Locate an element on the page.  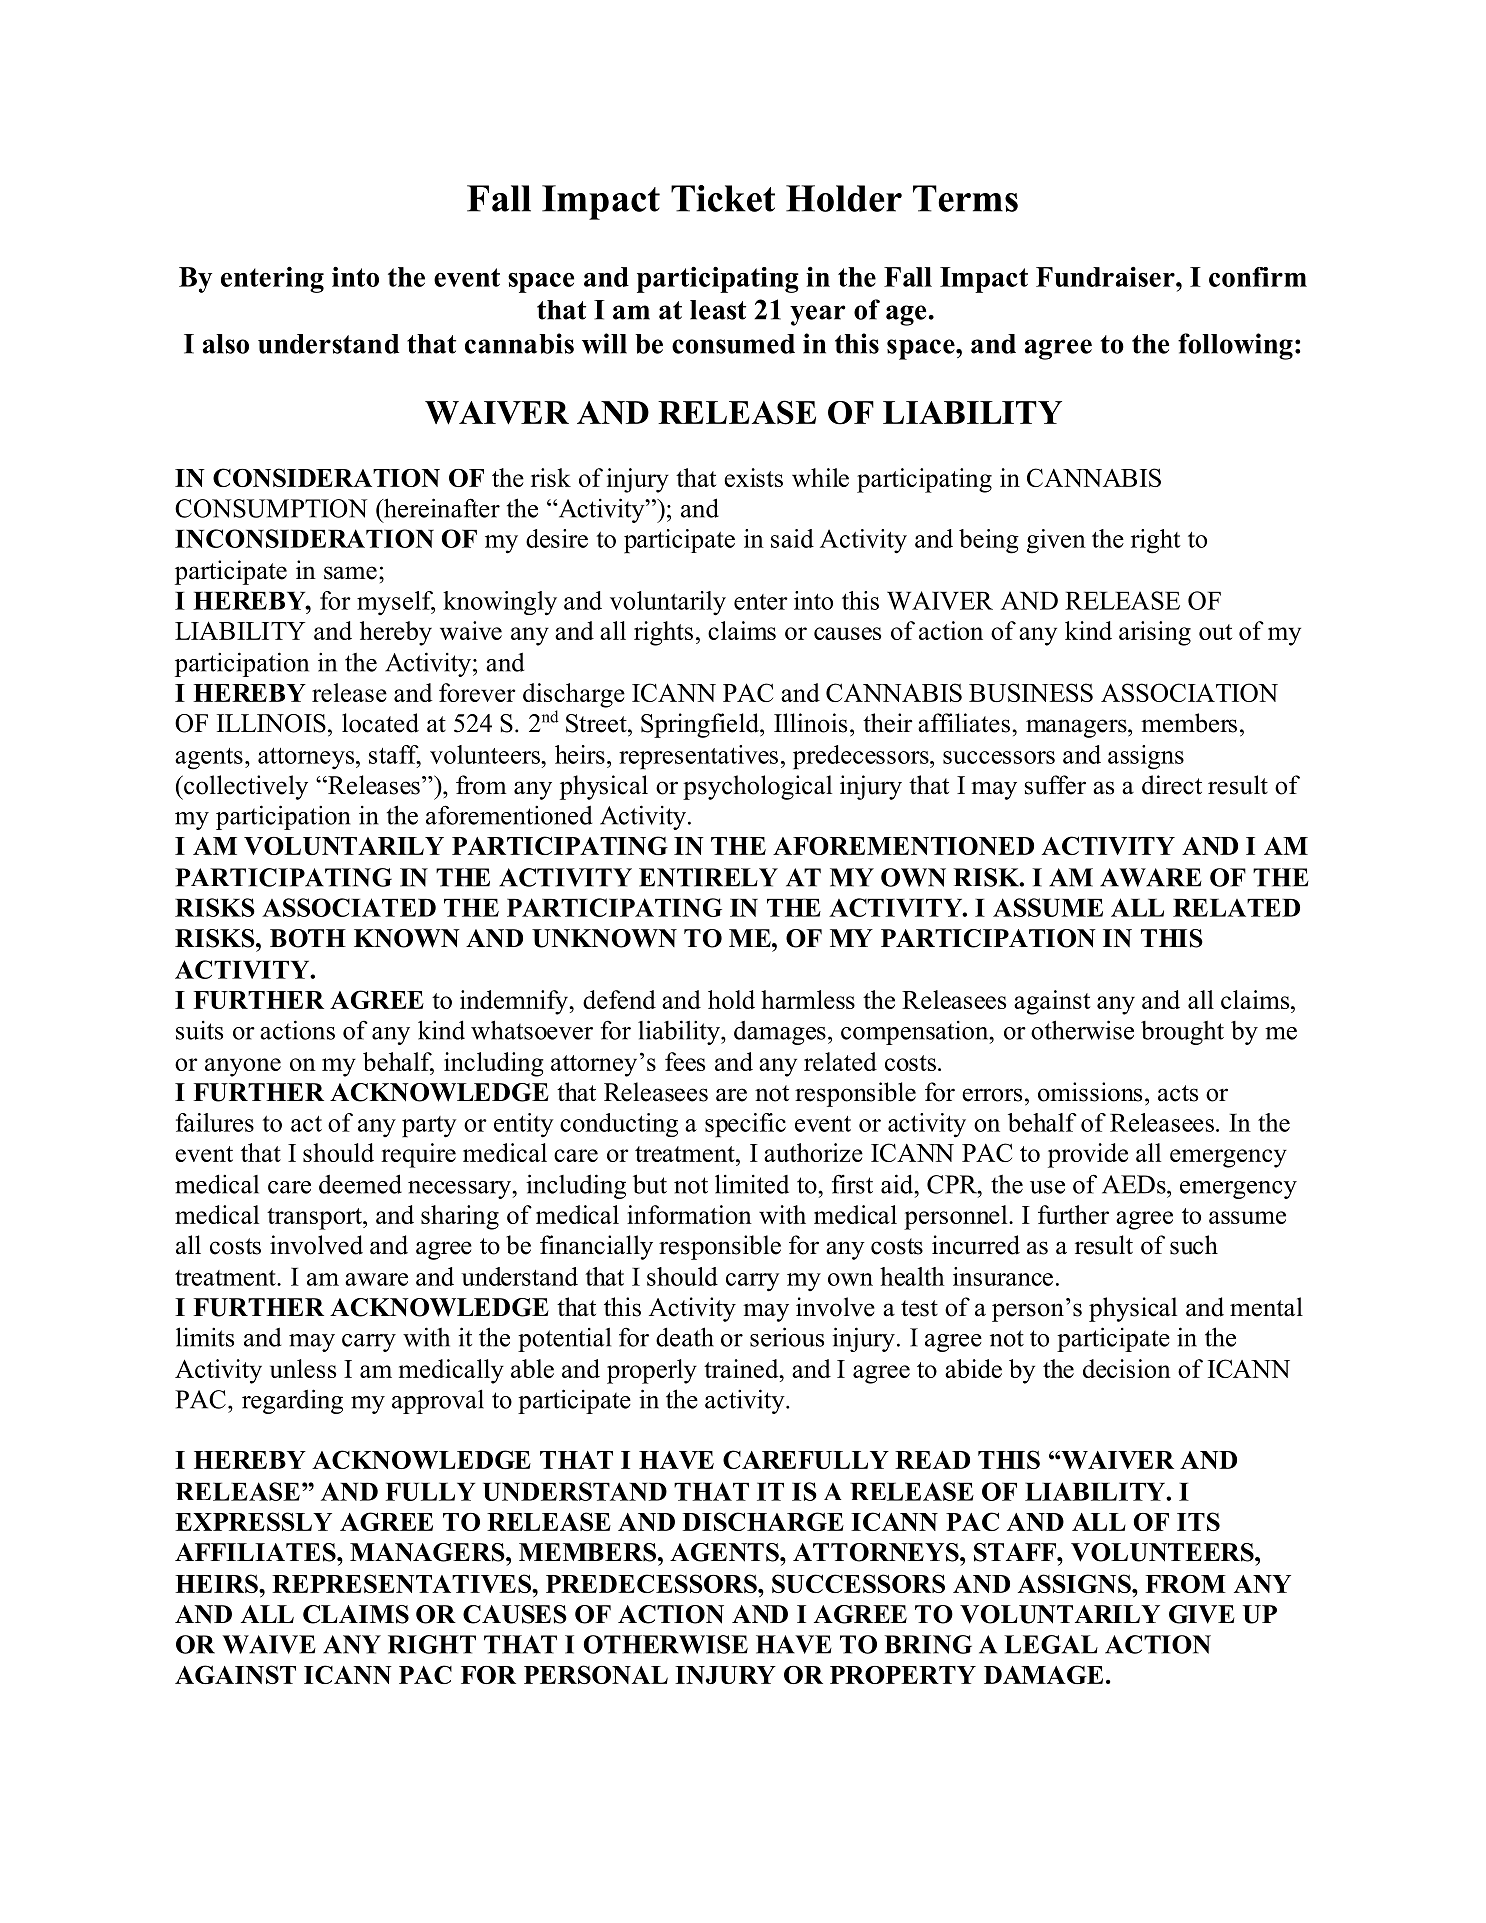
Ticket is located at coordinates (723, 198).
